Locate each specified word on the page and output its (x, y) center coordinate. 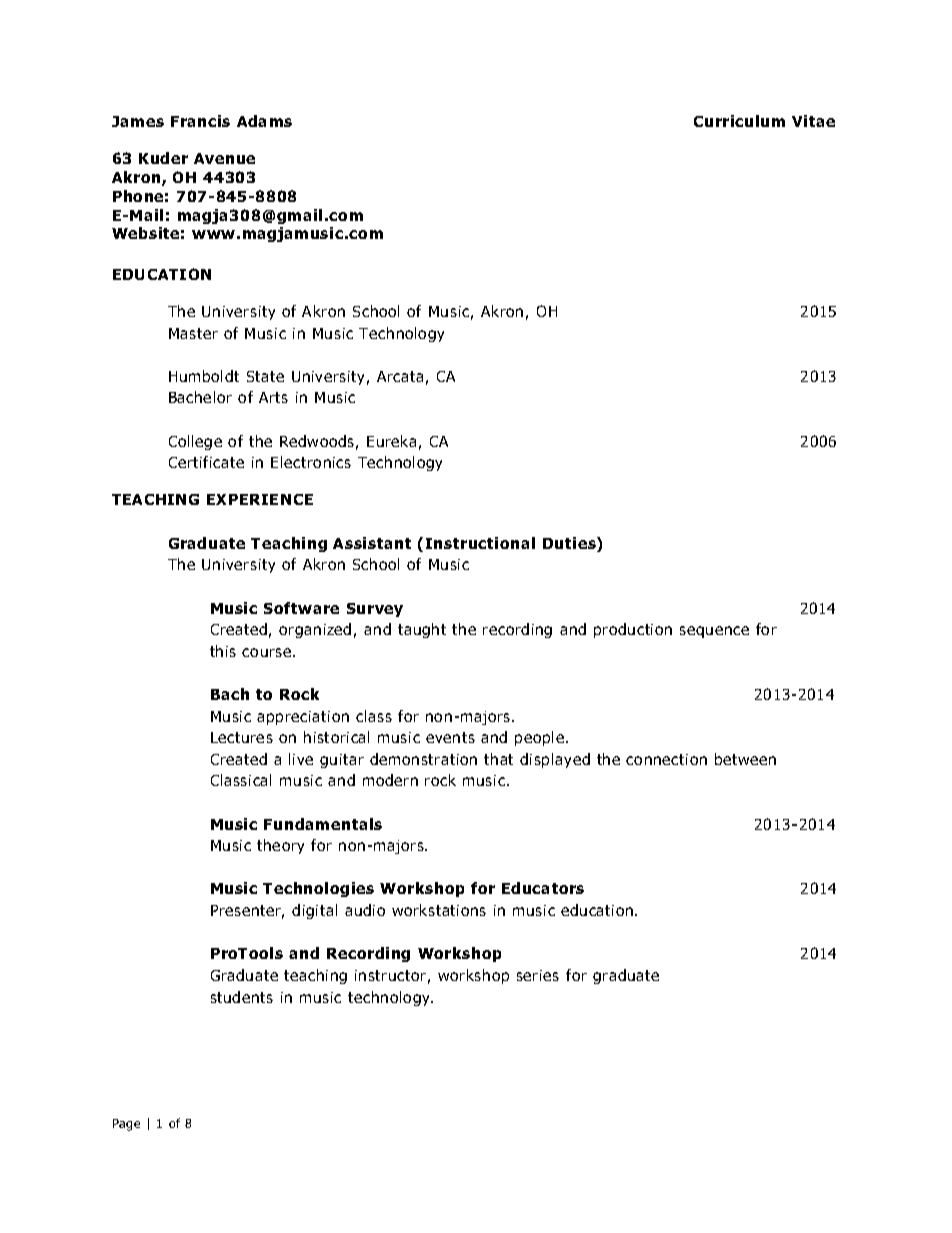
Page (126, 1125)
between (745, 759)
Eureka (391, 441)
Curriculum (739, 121)
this (223, 651)
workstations (439, 910)
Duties (570, 544)
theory (280, 846)
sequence (714, 632)
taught (422, 630)
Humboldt (204, 376)
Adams (264, 121)
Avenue (224, 158)
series (538, 975)
